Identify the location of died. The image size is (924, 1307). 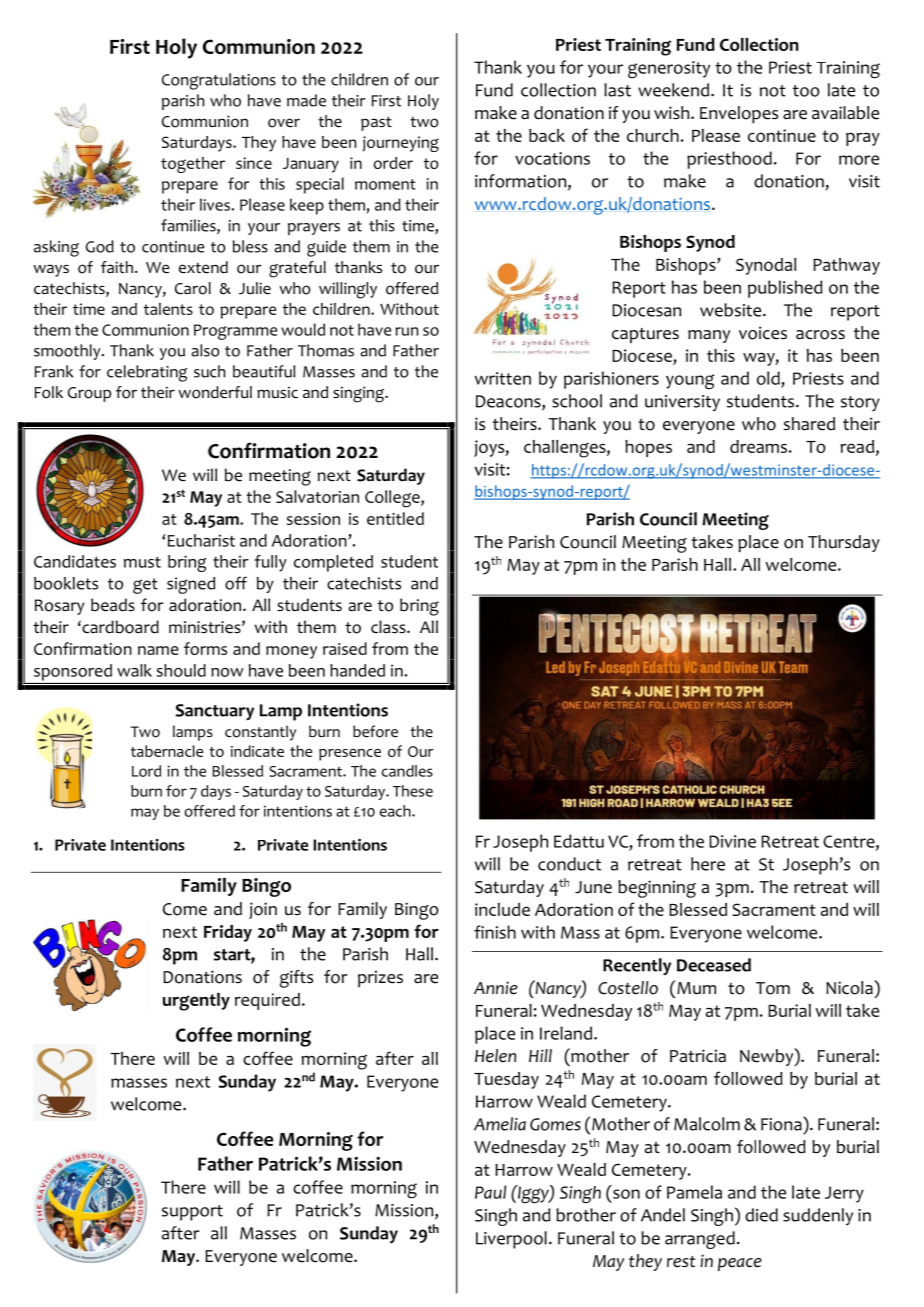
(761, 1215).
